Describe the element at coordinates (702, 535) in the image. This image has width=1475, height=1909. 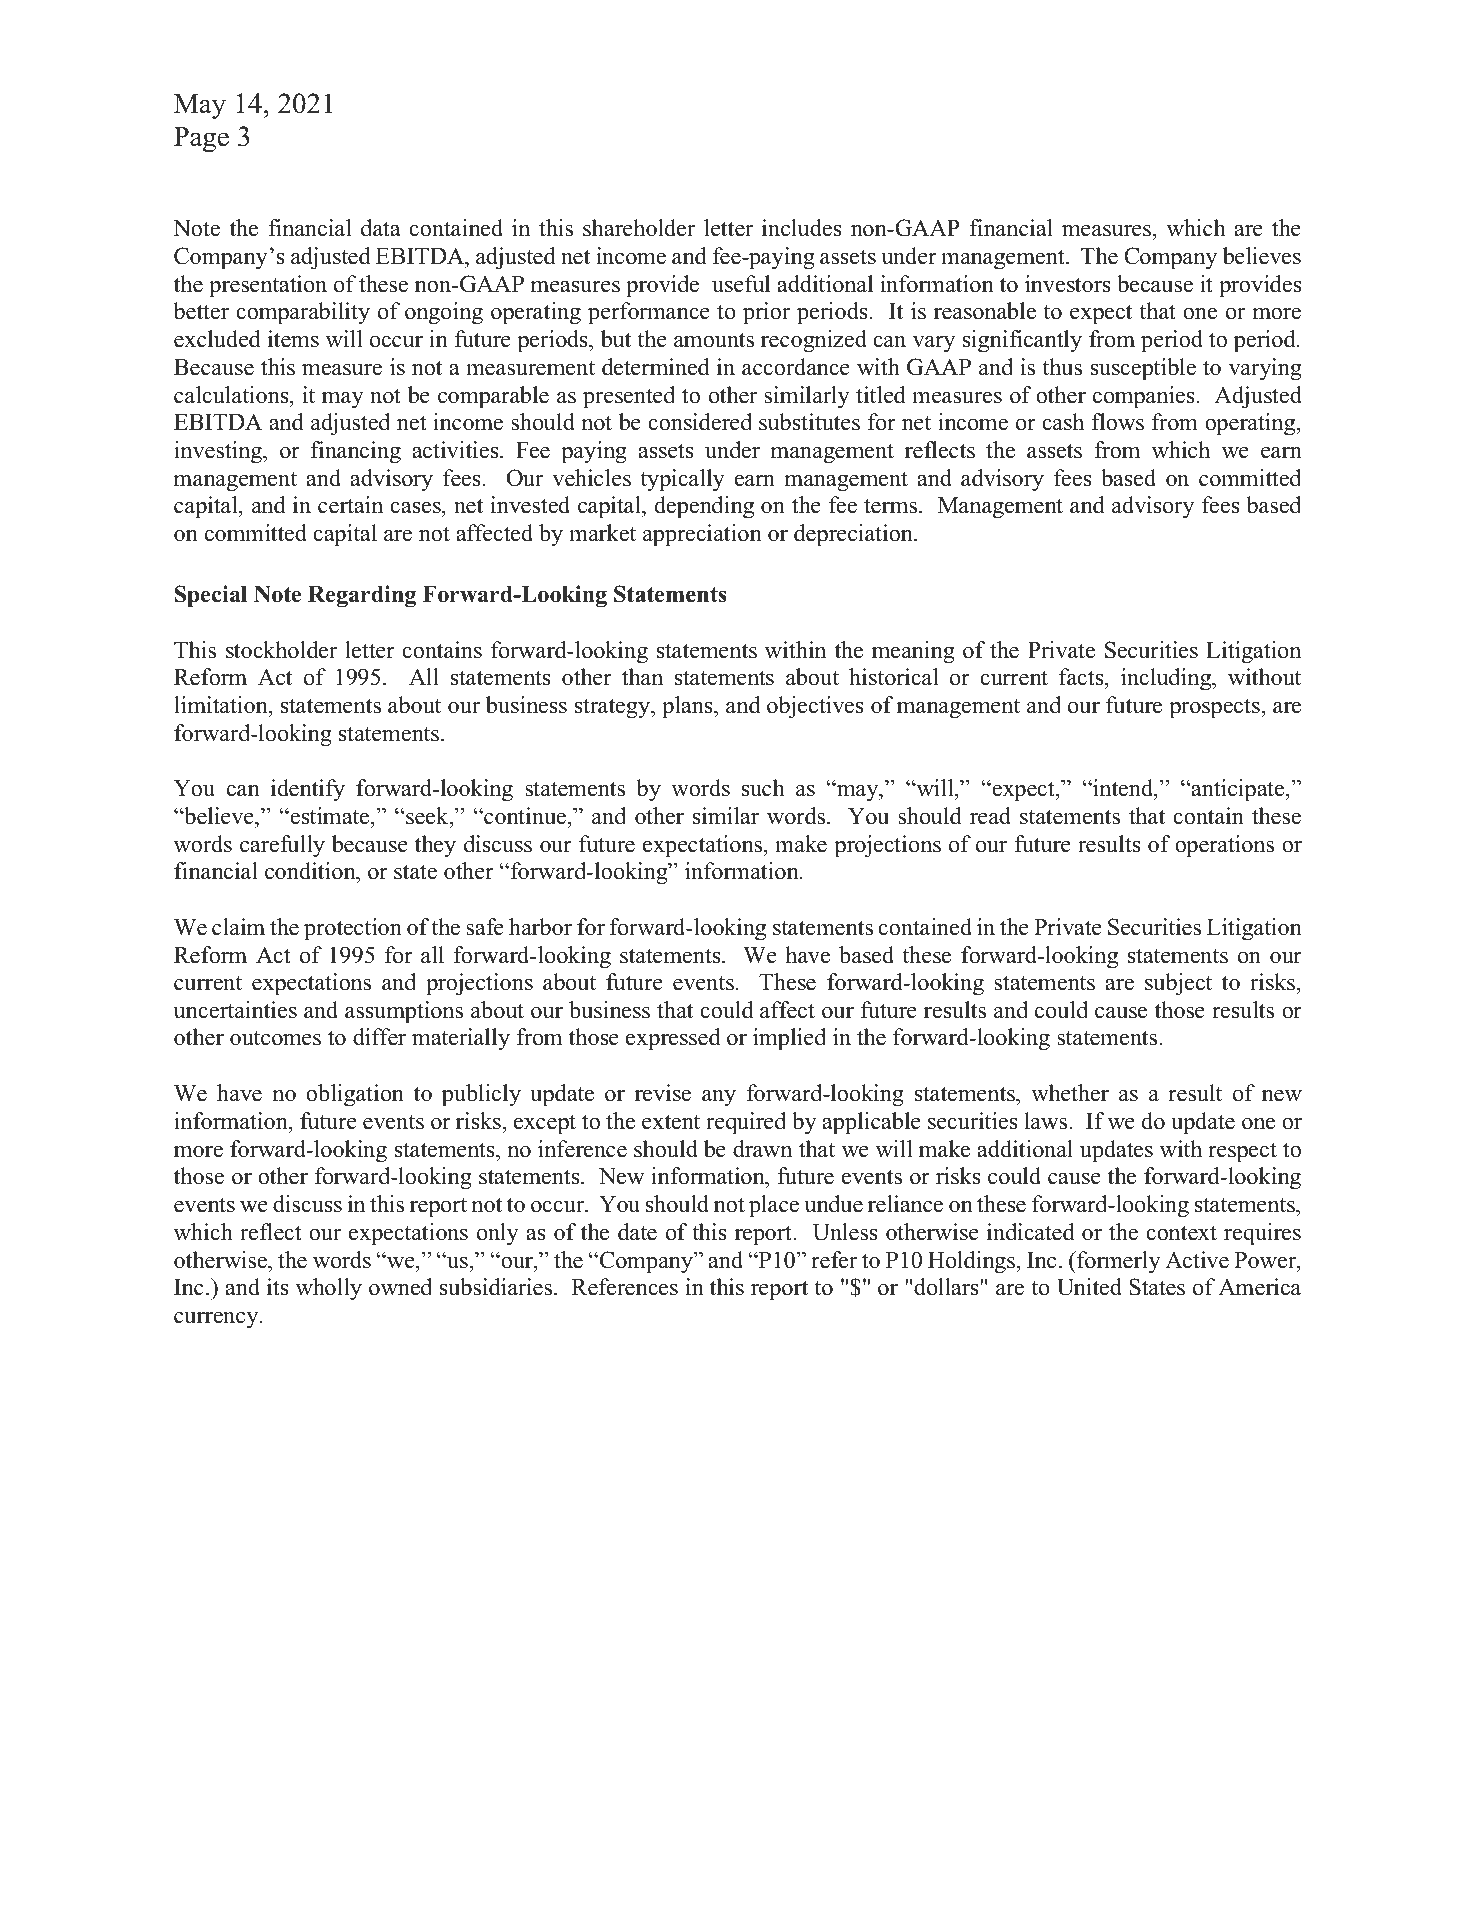
I see `appreciation` at that location.
